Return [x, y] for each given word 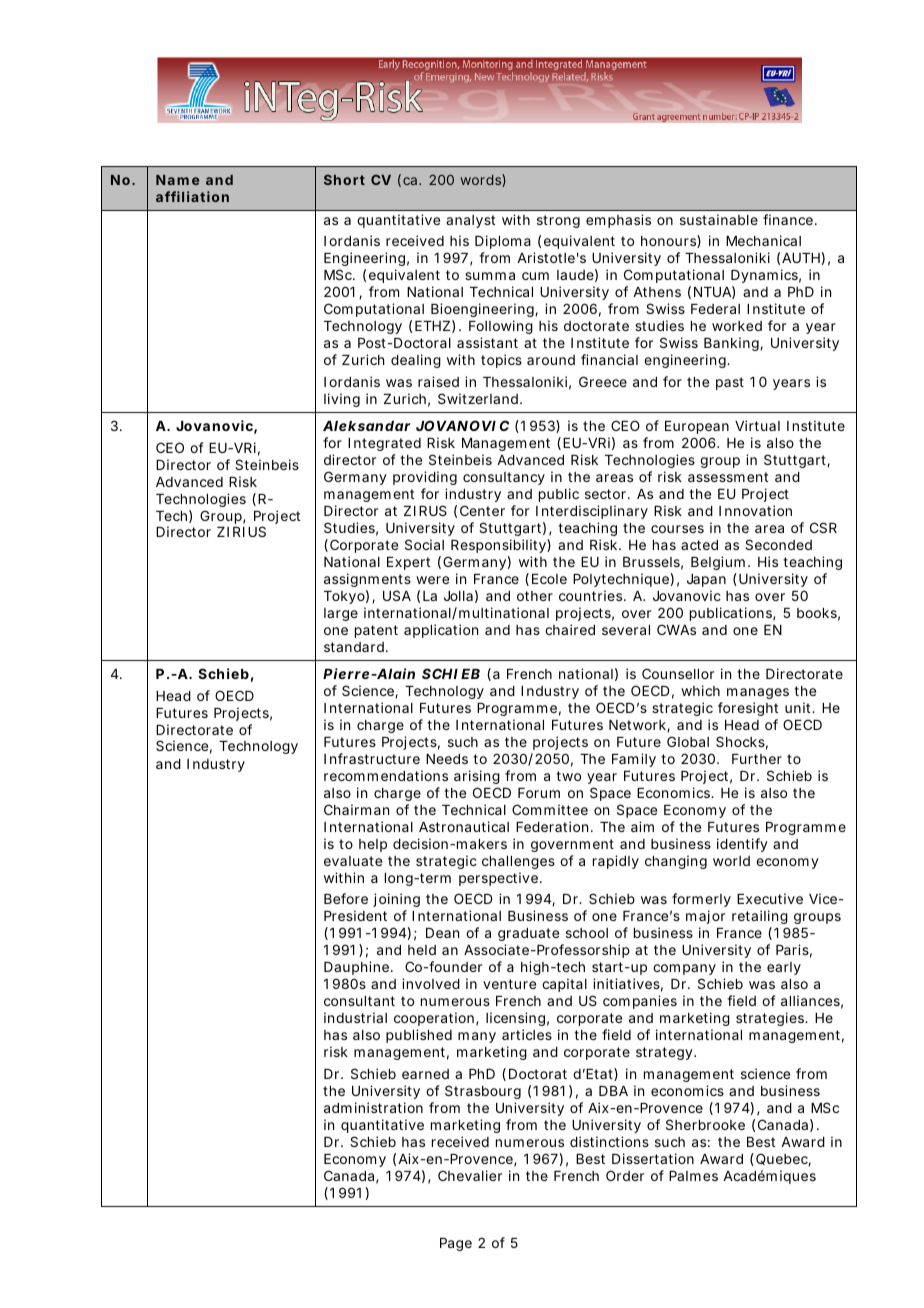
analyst [470, 221]
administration [373, 1107]
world [731, 861]
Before [346, 898]
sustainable [719, 219]
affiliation [192, 196]
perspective [498, 879]
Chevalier [470, 1175]
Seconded [778, 544]
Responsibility [499, 546]
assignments [367, 580]
